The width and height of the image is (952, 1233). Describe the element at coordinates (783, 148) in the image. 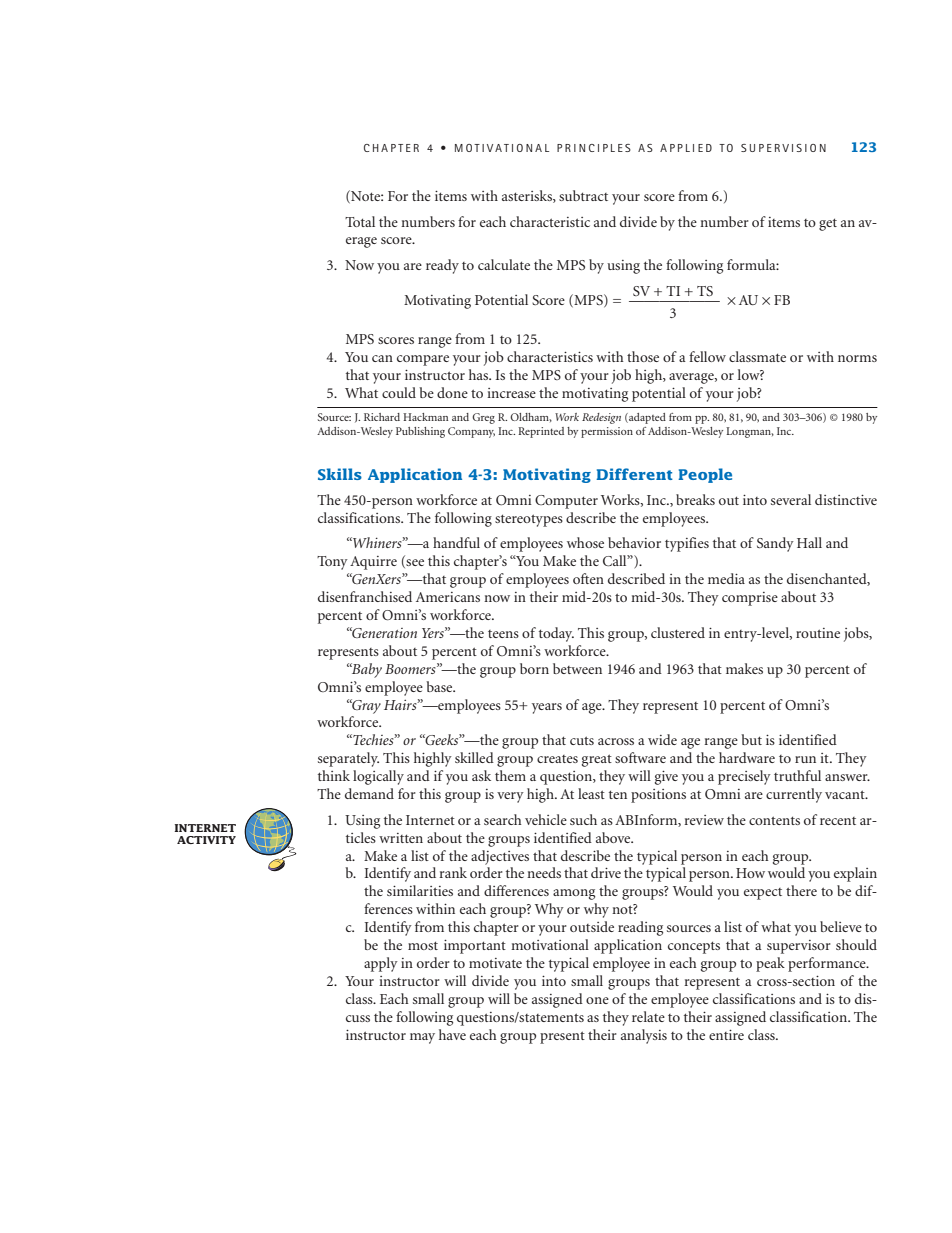

I see `SUPERVISION` at that location.
